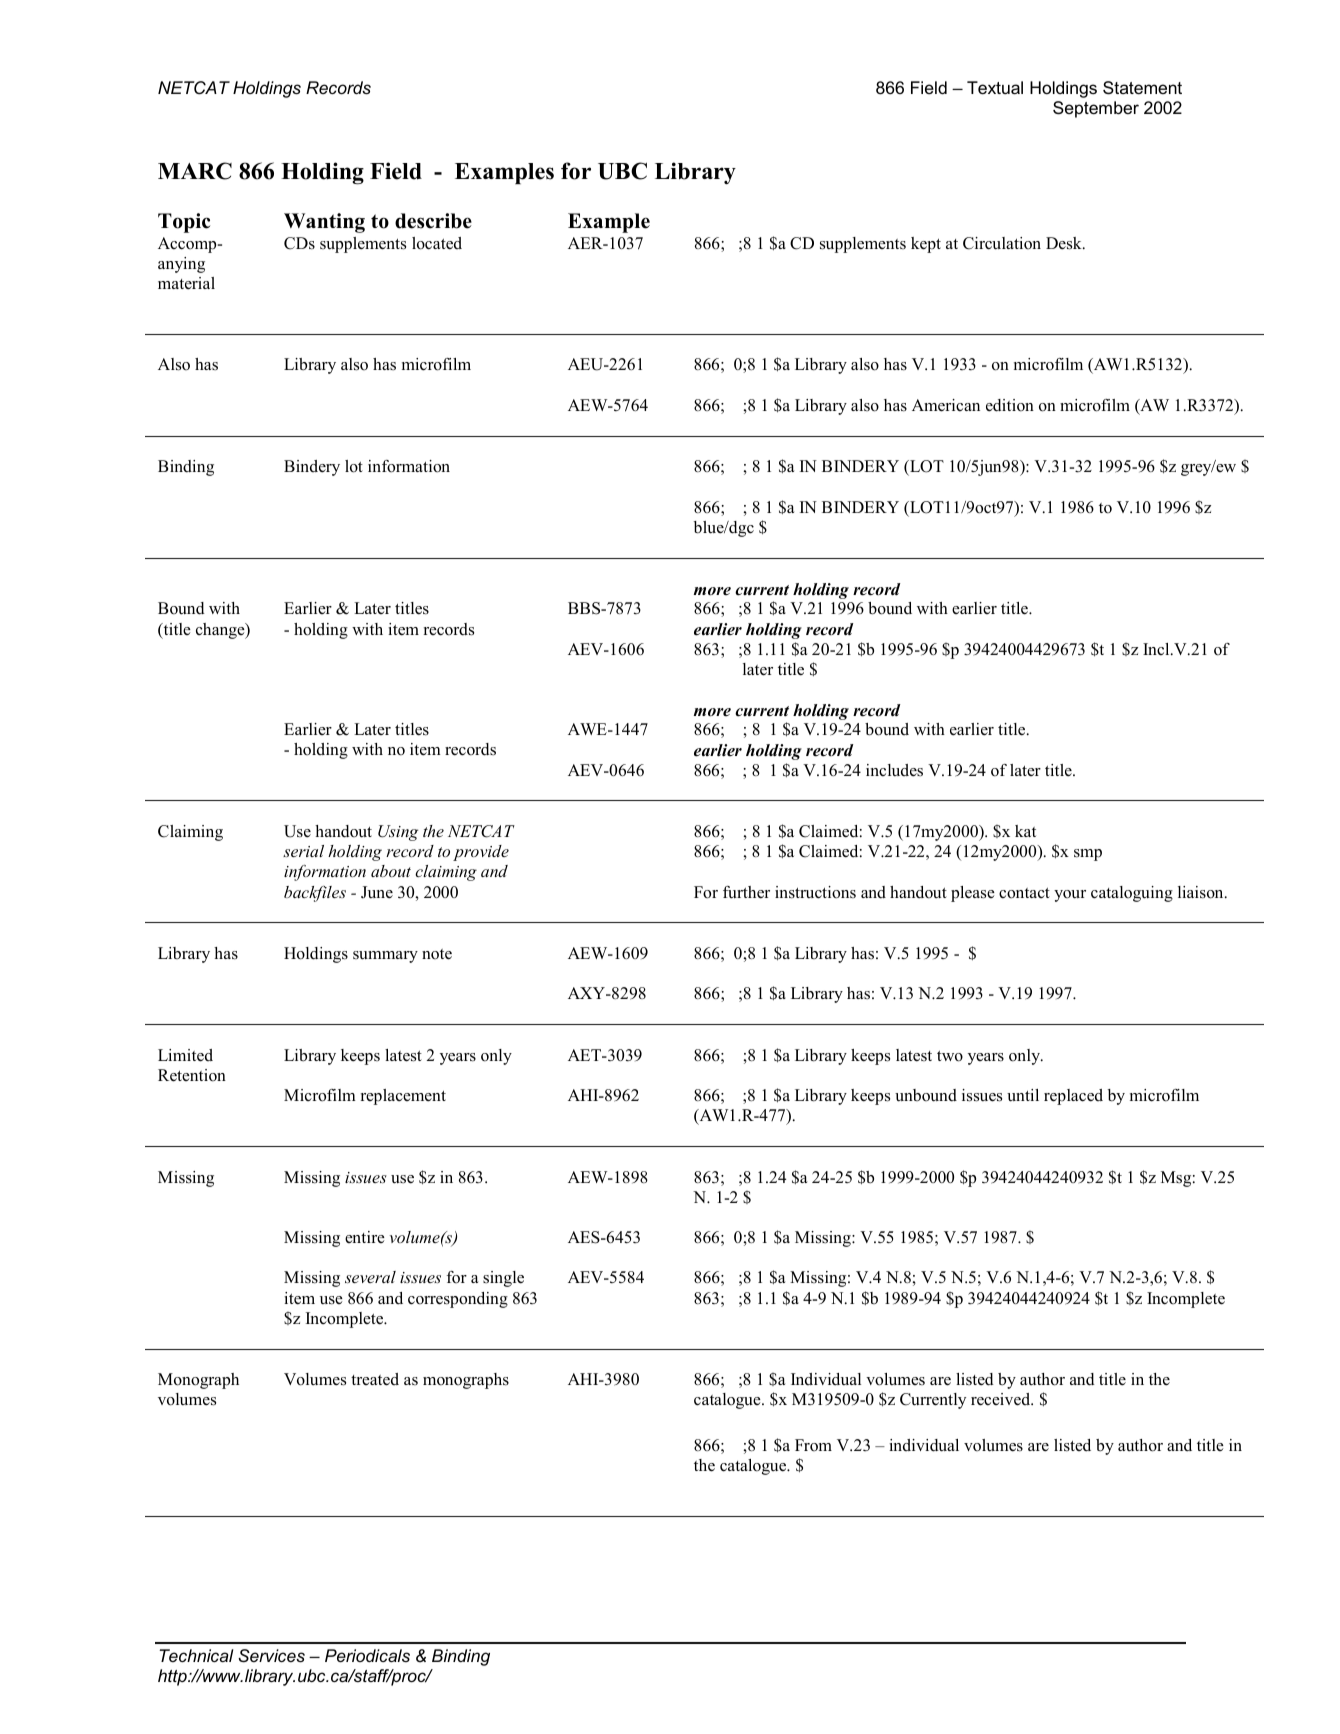  What do you see at coordinates (813, 1445) in the screenshot?
I see `From` at bounding box center [813, 1445].
